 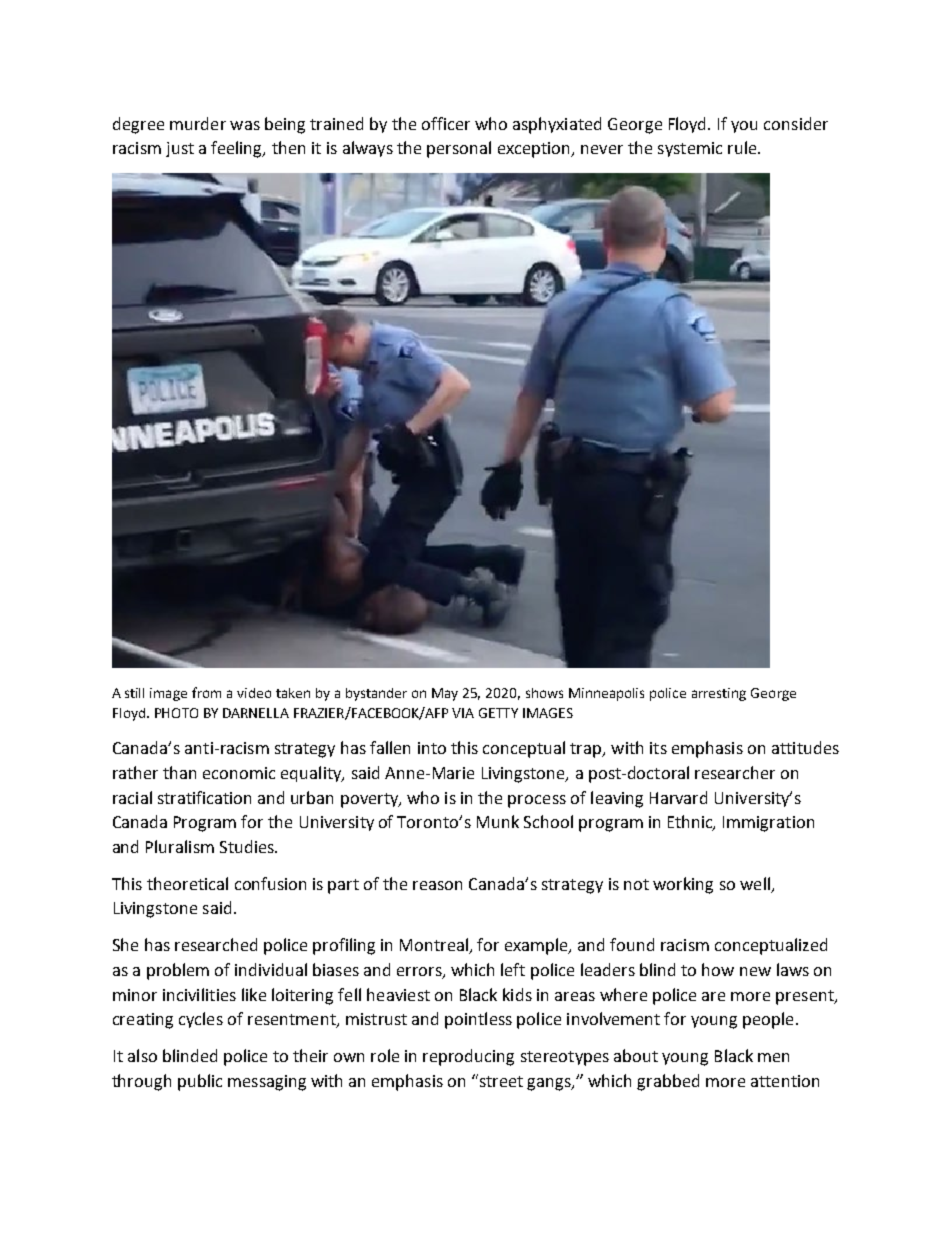 What do you see at coordinates (206, 692) in the image?
I see `from` at bounding box center [206, 692].
